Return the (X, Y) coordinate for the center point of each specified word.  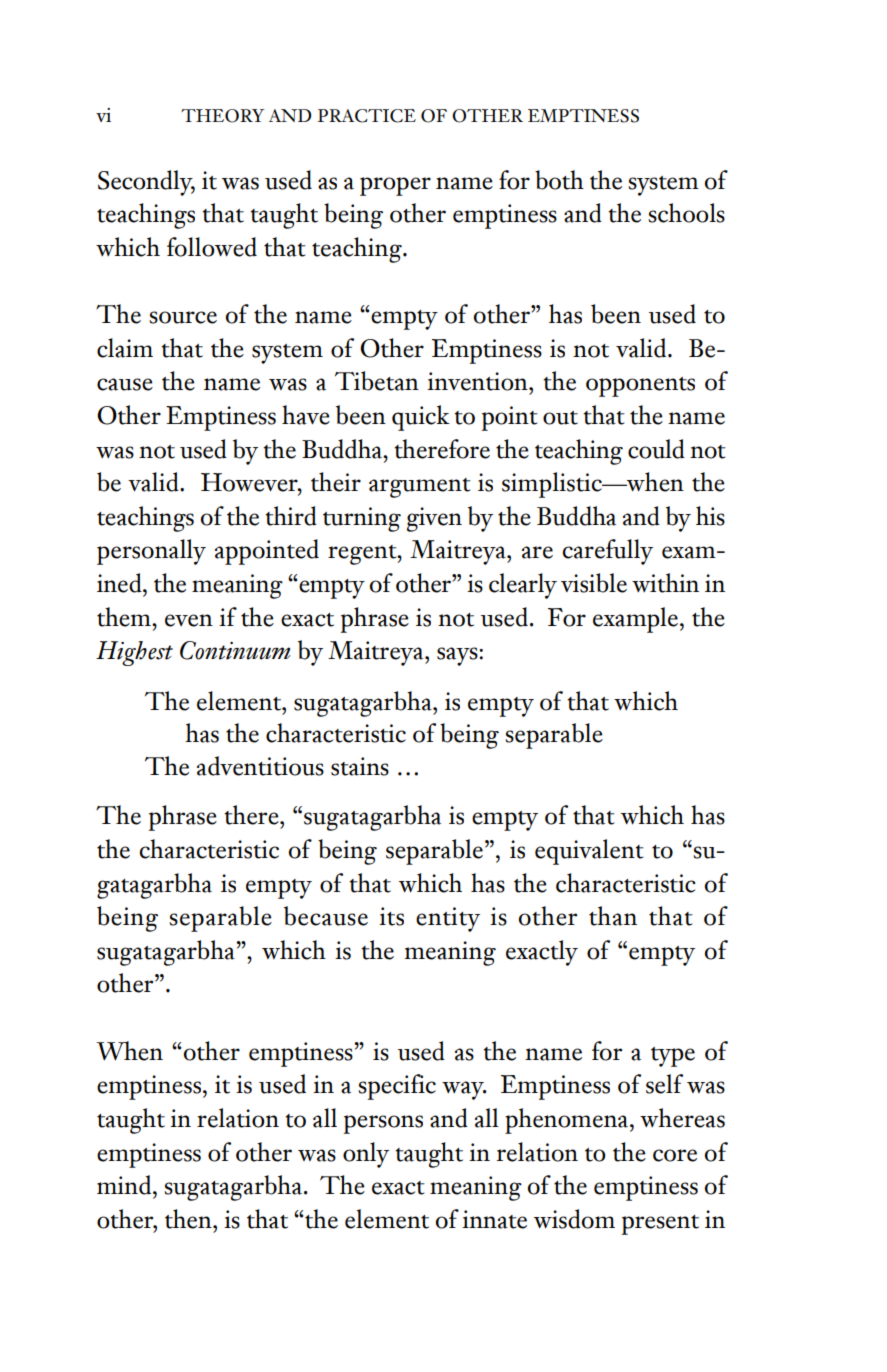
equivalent (589, 852)
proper (395, 186)
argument (420, 488)
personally (151, 552)
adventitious (260, 766)
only (366, 1155)
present (660, 1225)
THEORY (223, 116)
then (189, 1219)
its (391, 916)
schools (686, 213)
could (656, 449)
